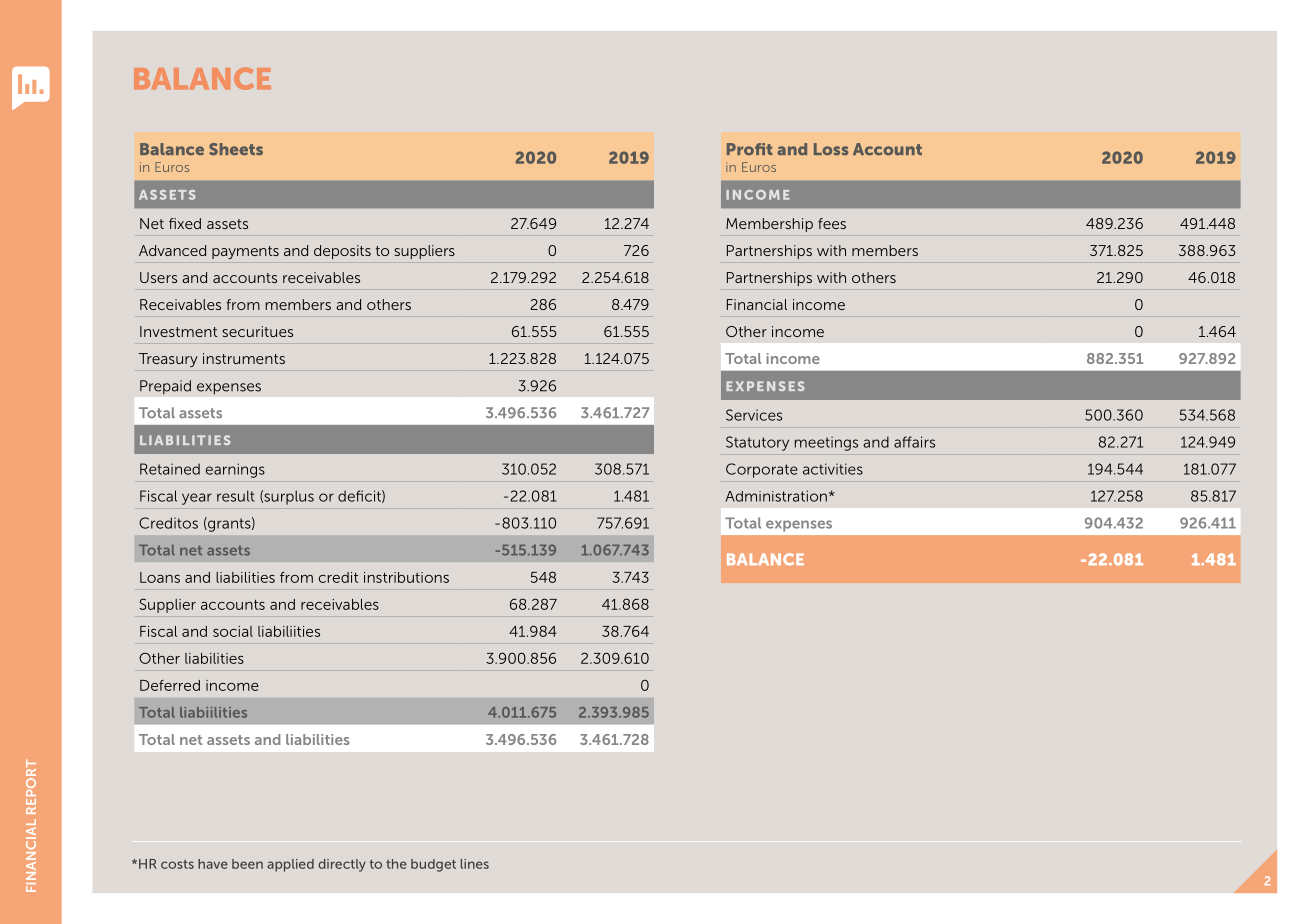 The image size is (1308, 924). Describe the element at coordinates (247, 864) in the screenshot. I see `been` at that location.
